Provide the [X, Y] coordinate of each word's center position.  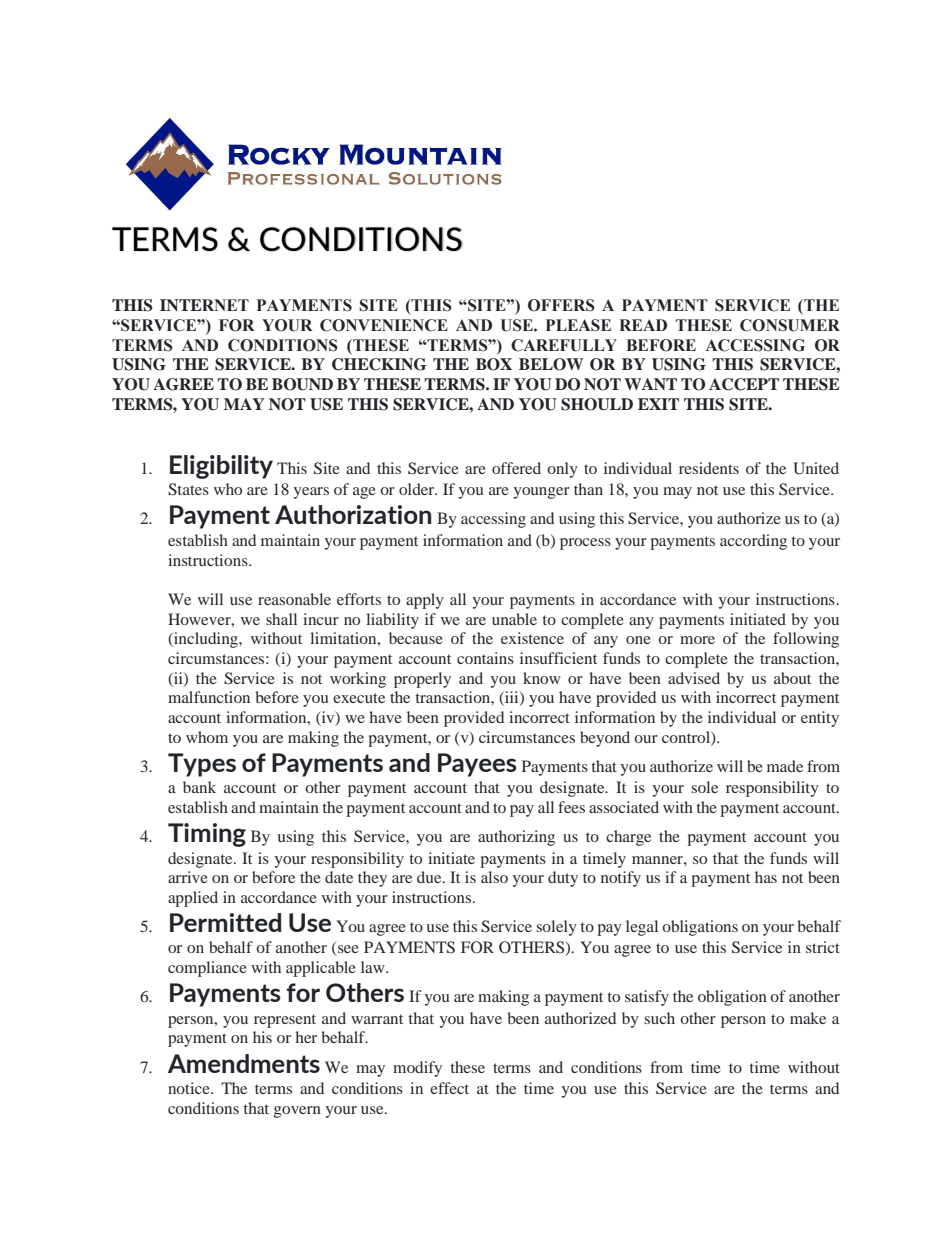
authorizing [516, 838]
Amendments [244, 1063]
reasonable [294, 599]
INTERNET [204, 305]
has [766, 877]
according [753, 542]
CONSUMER [790, 325]
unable [514, 619]
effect [449, 1088]
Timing [207, 835]
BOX [494, 364]
